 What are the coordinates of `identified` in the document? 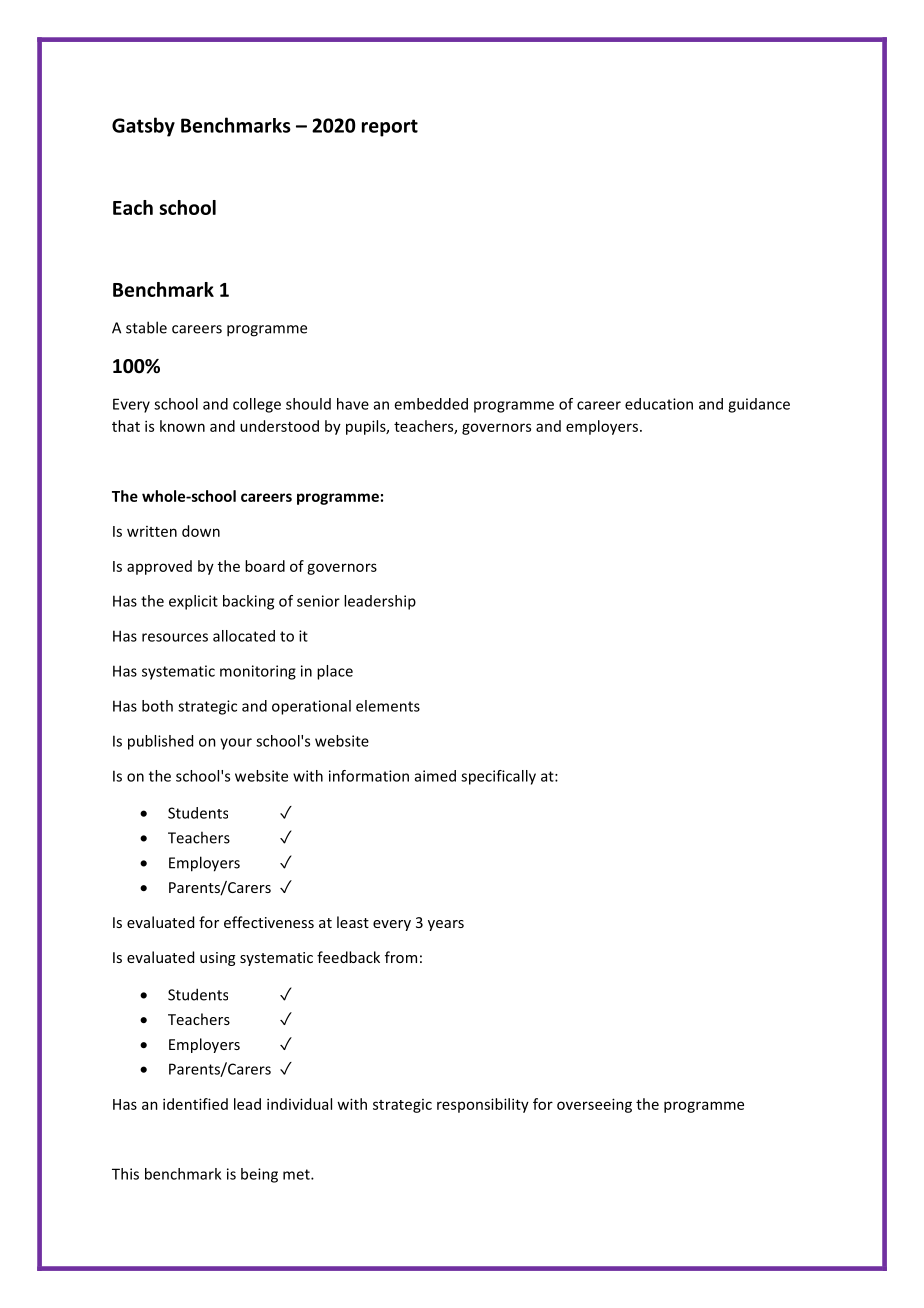 It's located at (195, 1104).
